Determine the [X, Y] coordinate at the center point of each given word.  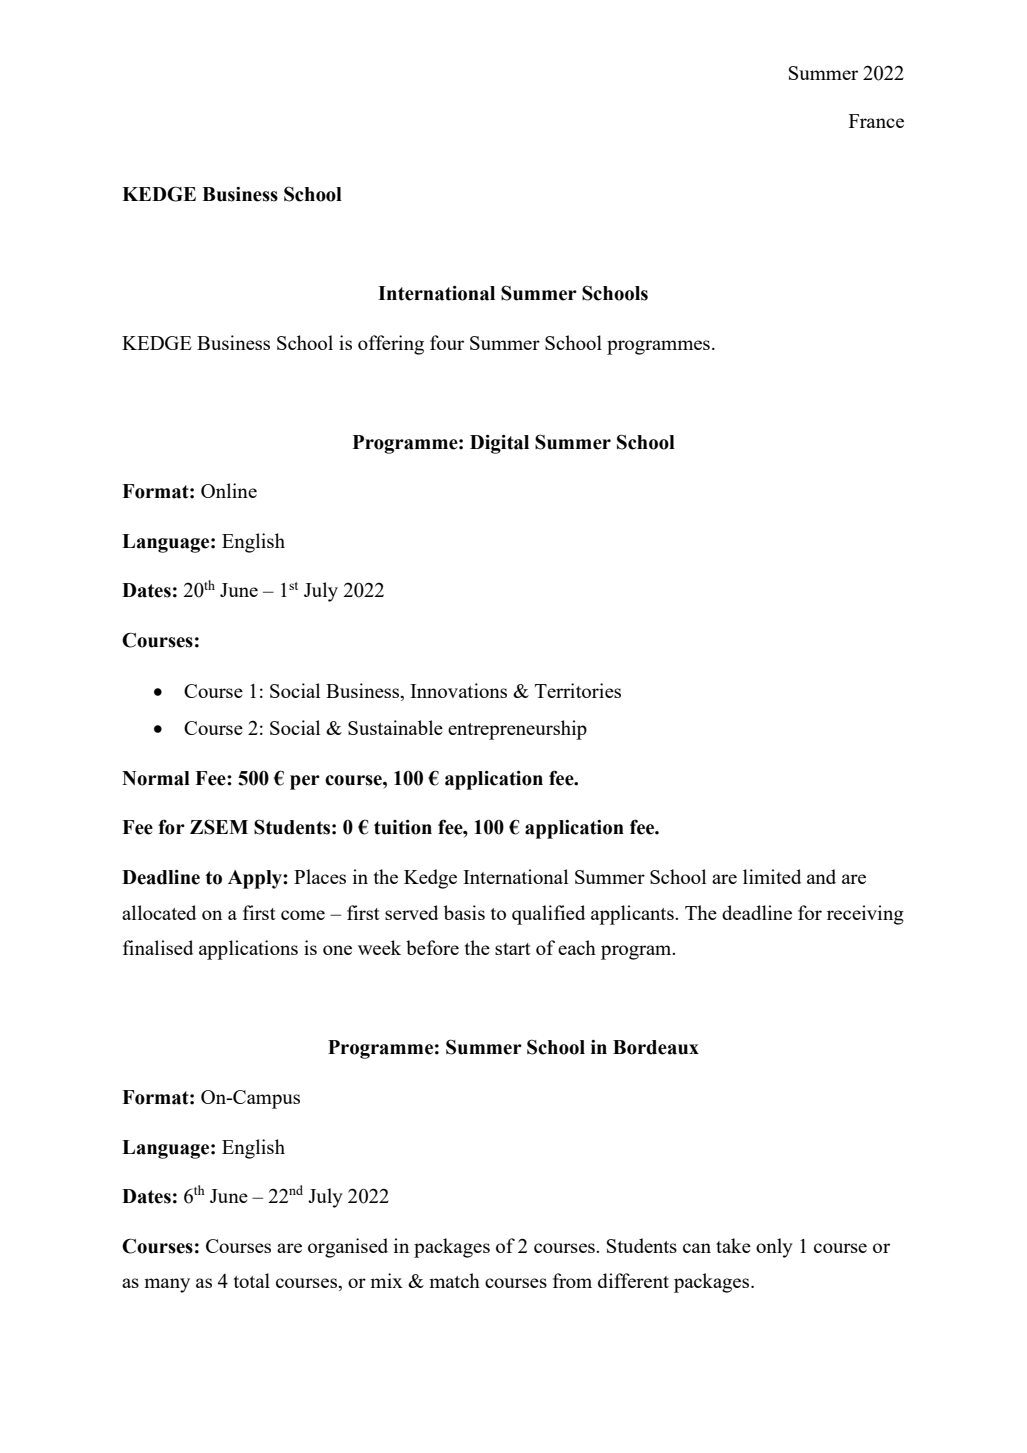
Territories [578, 690]
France [876, 121]
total [252, 1280]
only [774, 1248]
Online [229, 490]
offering [391, 345]
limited [772, 876]
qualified [548, 915]
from [572, 1280]
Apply [256, 879]
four [447, 342]
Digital [499, 444]
